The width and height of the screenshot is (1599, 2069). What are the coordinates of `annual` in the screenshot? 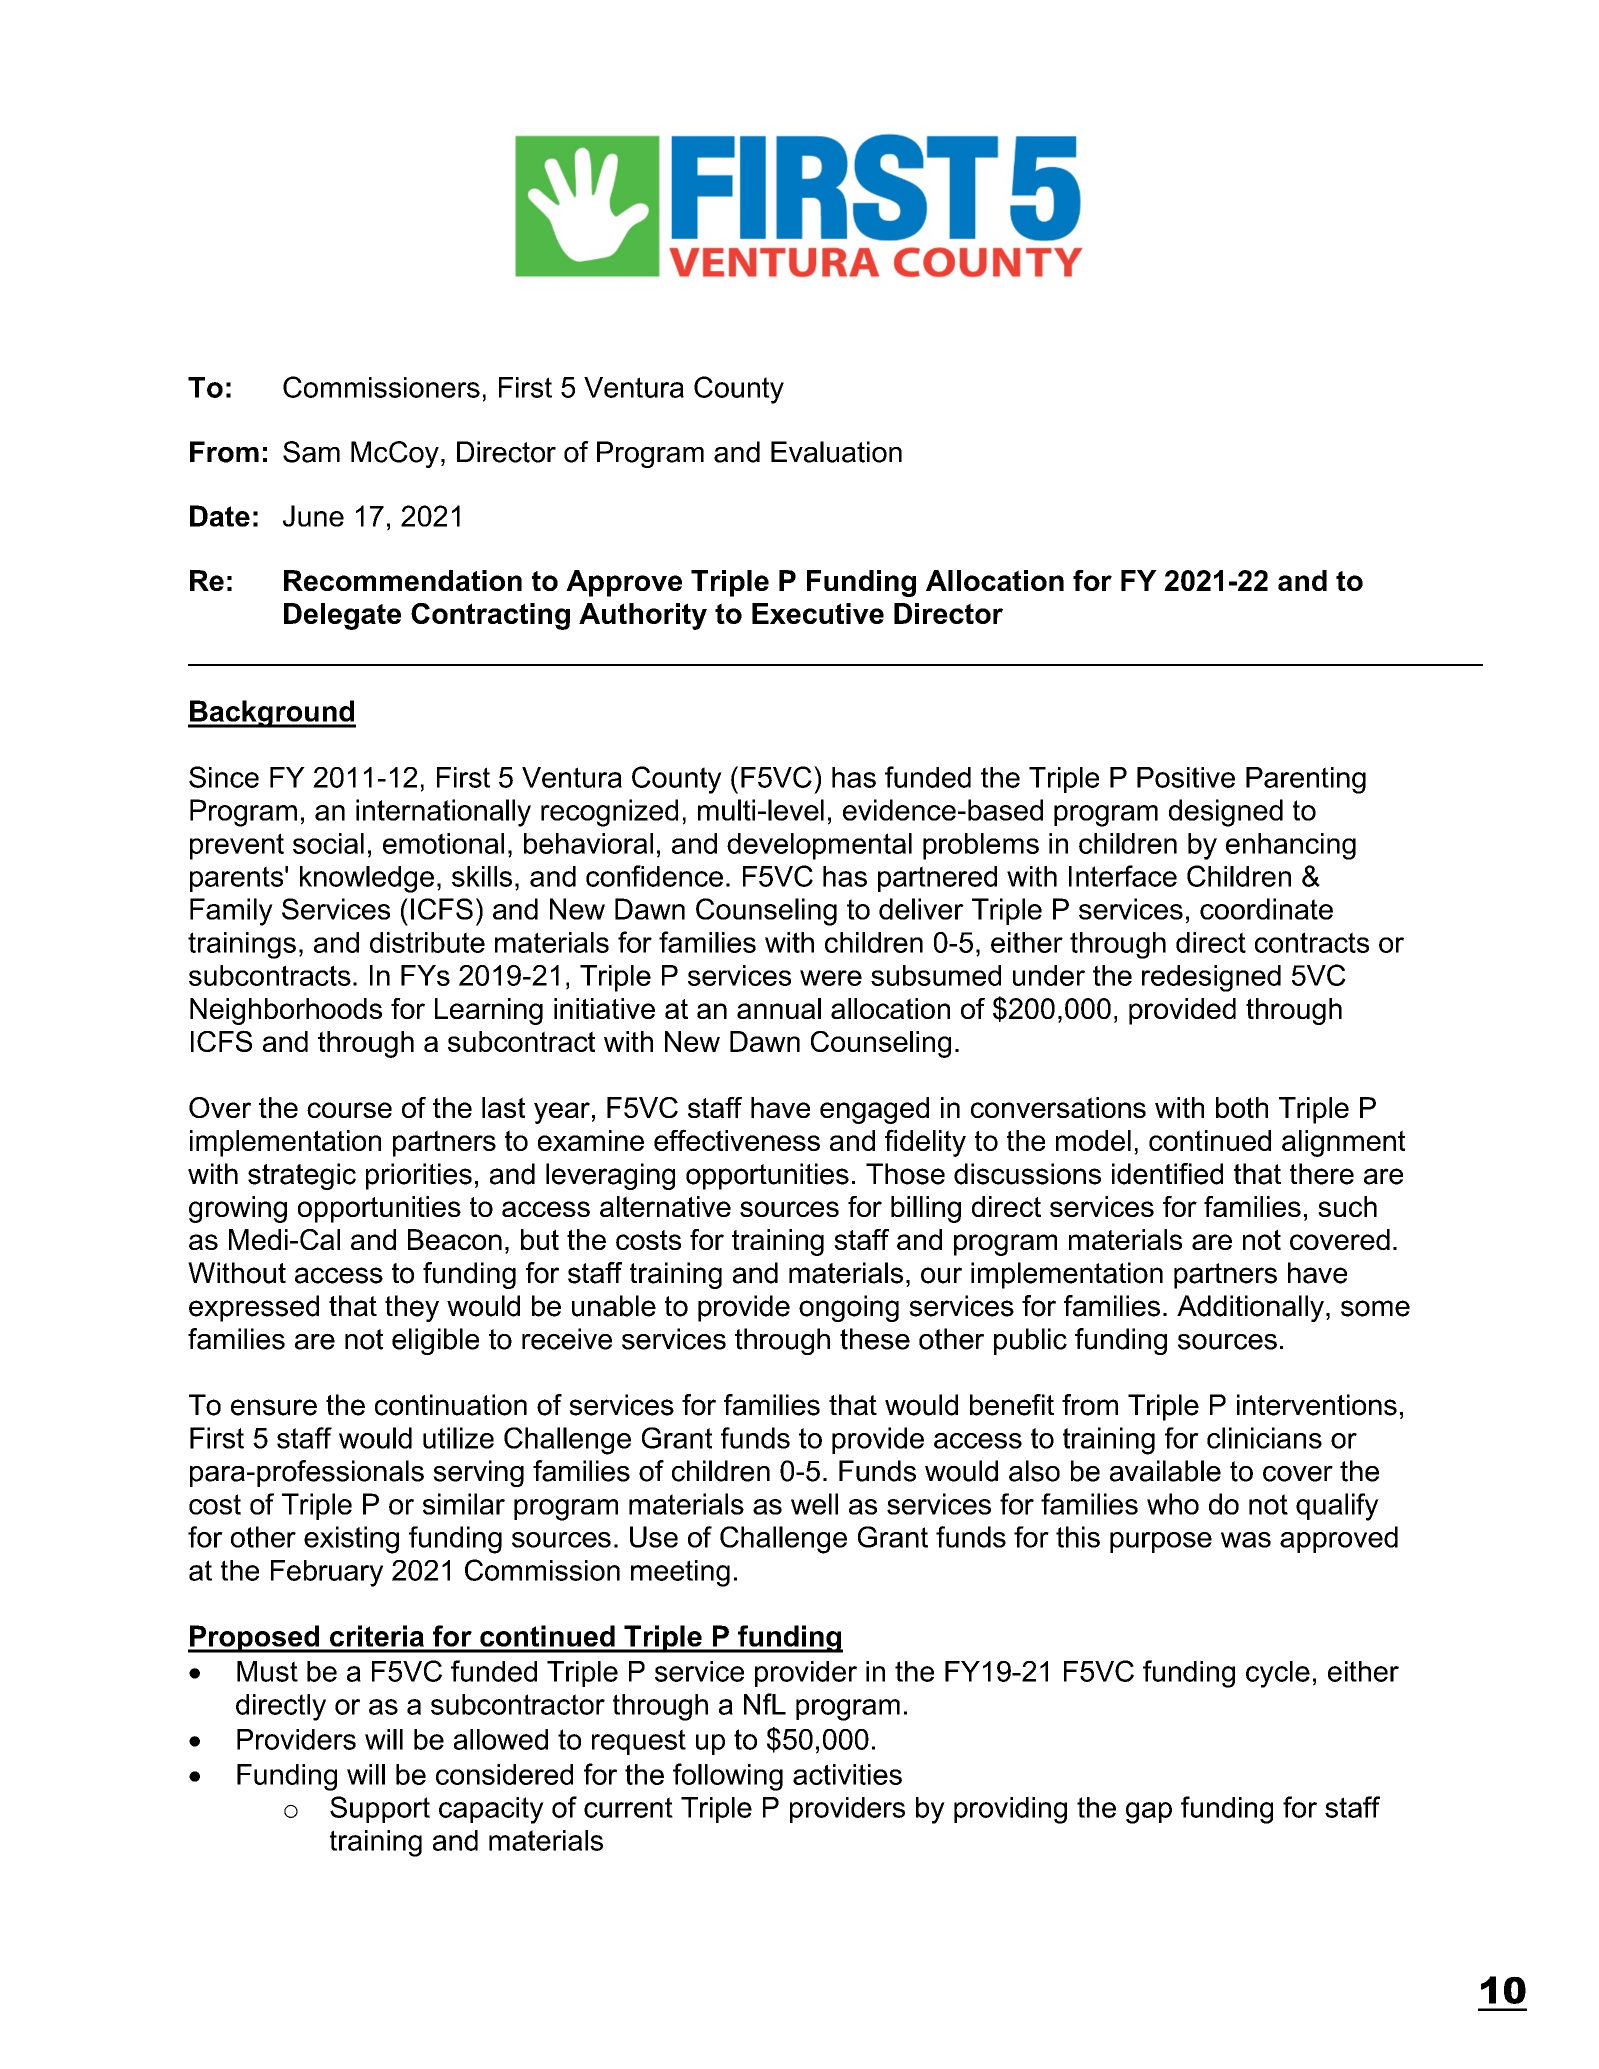 It's located at (779, 1008).
